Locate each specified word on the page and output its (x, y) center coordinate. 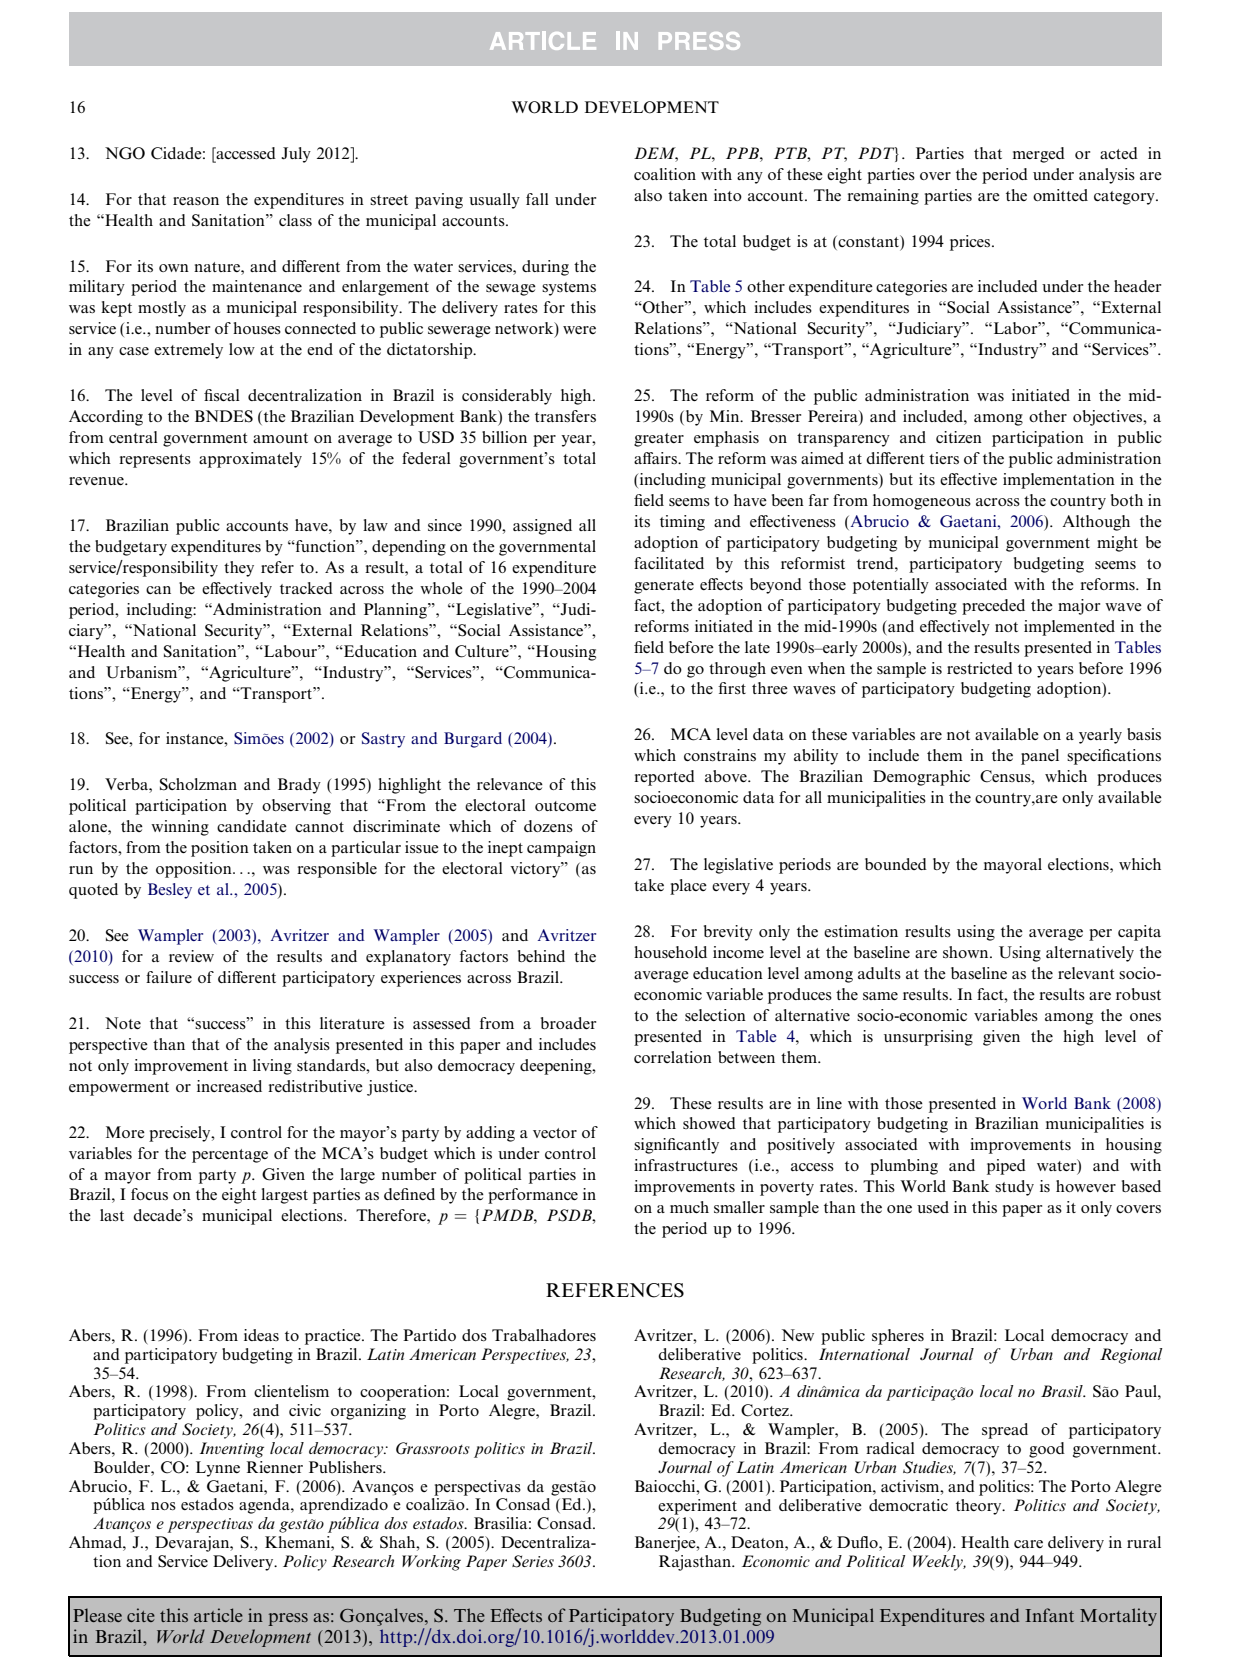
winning (180, 828)
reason (196, 201)
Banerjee (666, 1544)
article (218, 1615)
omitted (1060, 195)
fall (537, 199)
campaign (561, 849)
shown (967, 952)
